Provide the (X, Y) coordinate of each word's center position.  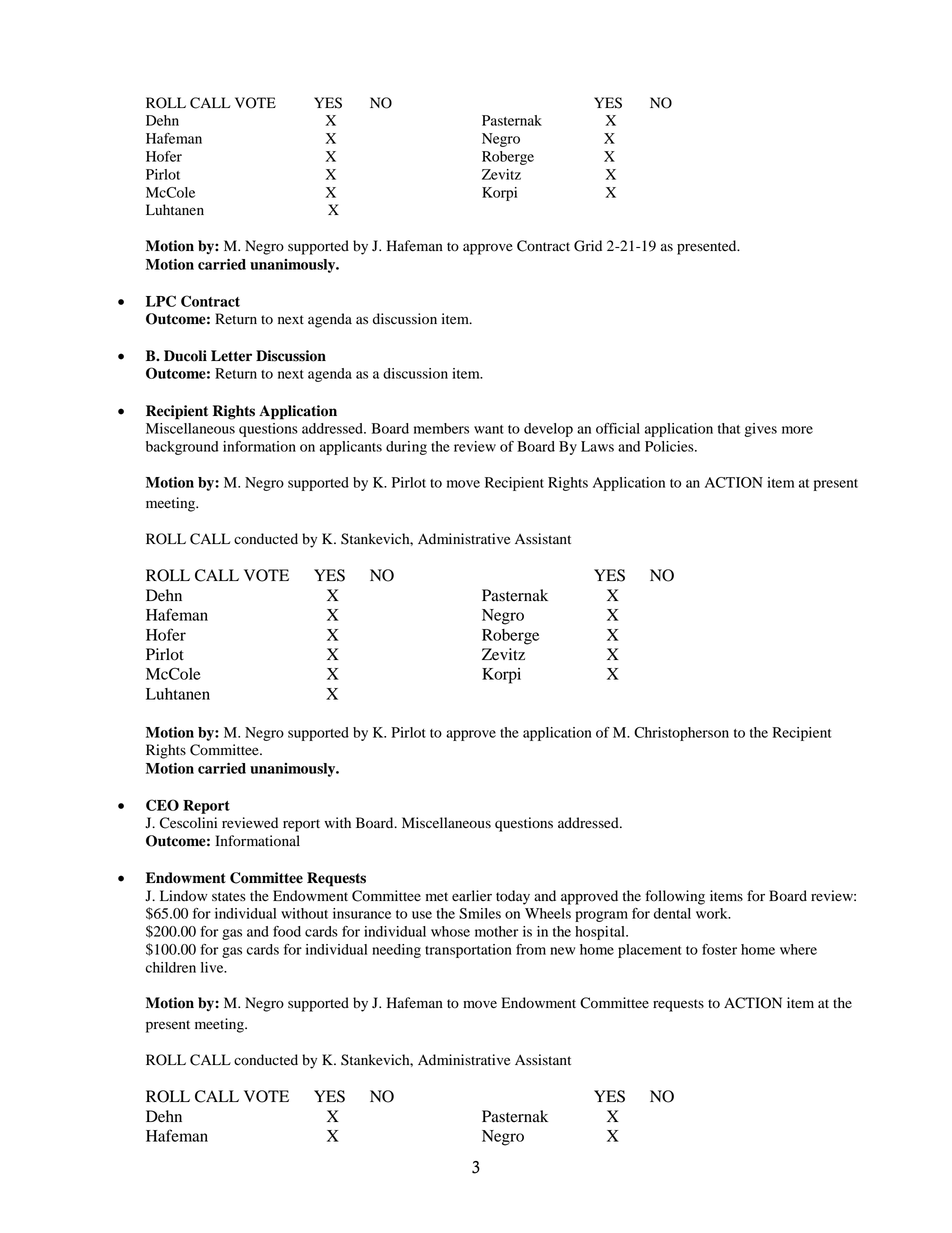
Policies (670, 446)
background (182, 448)
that (729, 428)
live (213, 967)
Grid (588, 246)
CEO (162, 805)
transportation (468, 951)
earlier (472, 896)
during (406, 448)
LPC (161, 301)
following (675, 897)
